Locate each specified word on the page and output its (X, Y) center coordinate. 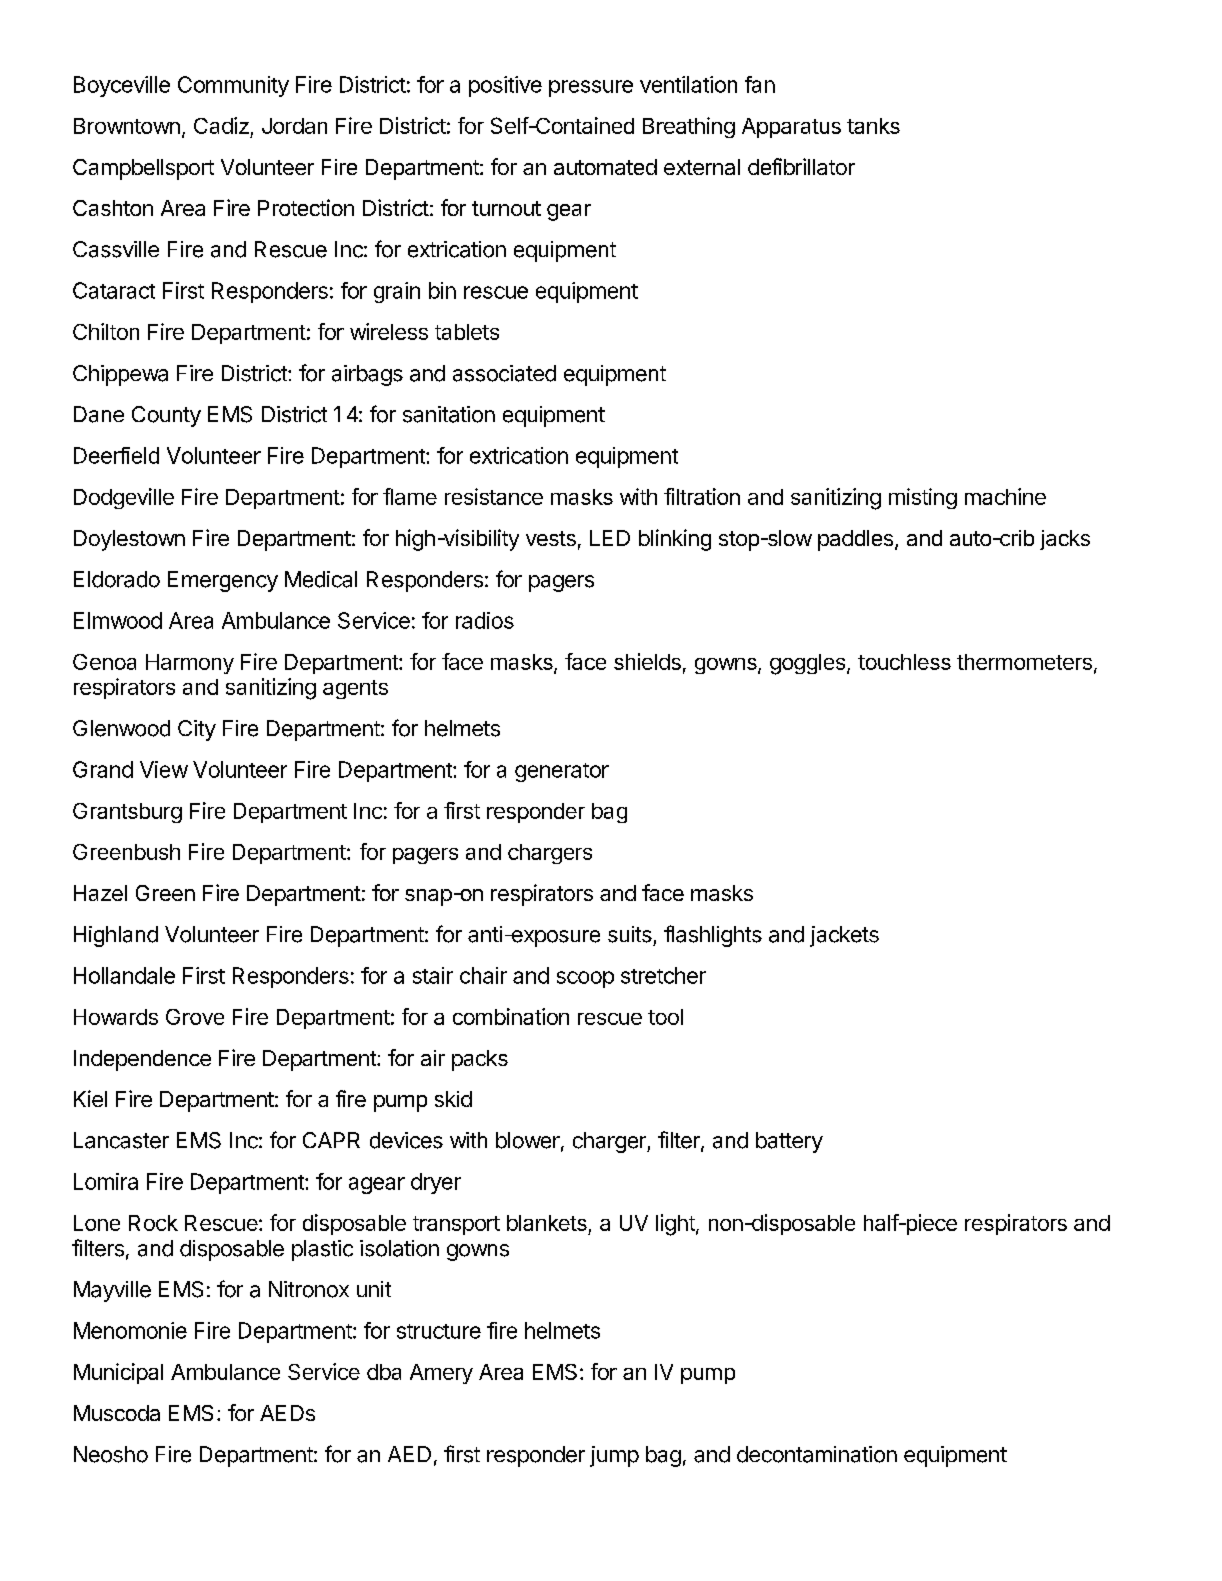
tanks (873, 126)
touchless (904, 662)
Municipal (118, 1373)
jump (614, 1456)
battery (789, 1142)
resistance (494, 496)
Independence (142, 1060)
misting (923, 498)
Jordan (294, 126)
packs (480, 1060)
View (164, 769)
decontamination (817, 1454)
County (166, 416)
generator (562, 772)
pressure (591, 88)
